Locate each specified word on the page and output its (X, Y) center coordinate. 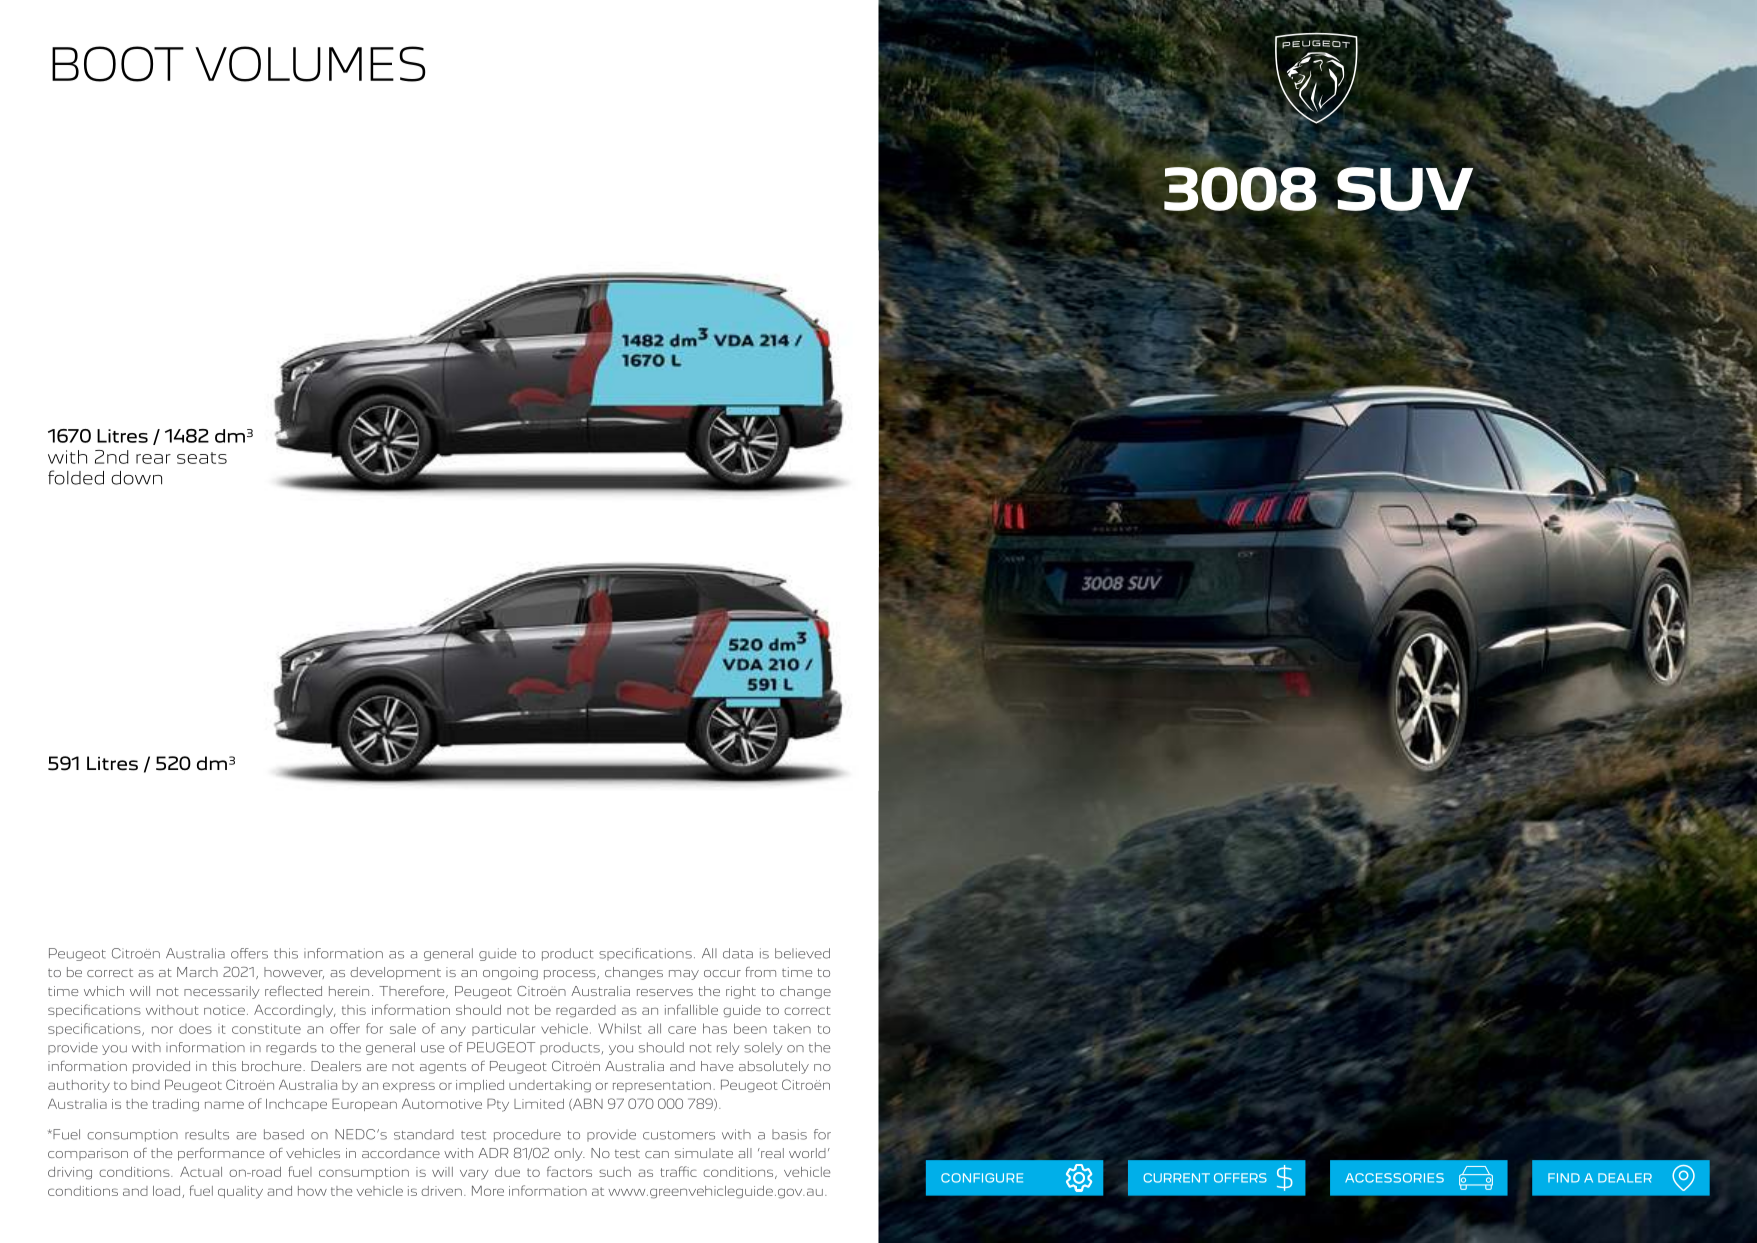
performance (221, 1154)
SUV (1405, 189)
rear (153, 459)
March (197, 972)
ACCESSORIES (1394, 1178)
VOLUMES (310, 64)
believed (802, 953)
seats (202, 458)
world (807, 1153)
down (136, 478)
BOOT (118, 64)
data (738, 953)
